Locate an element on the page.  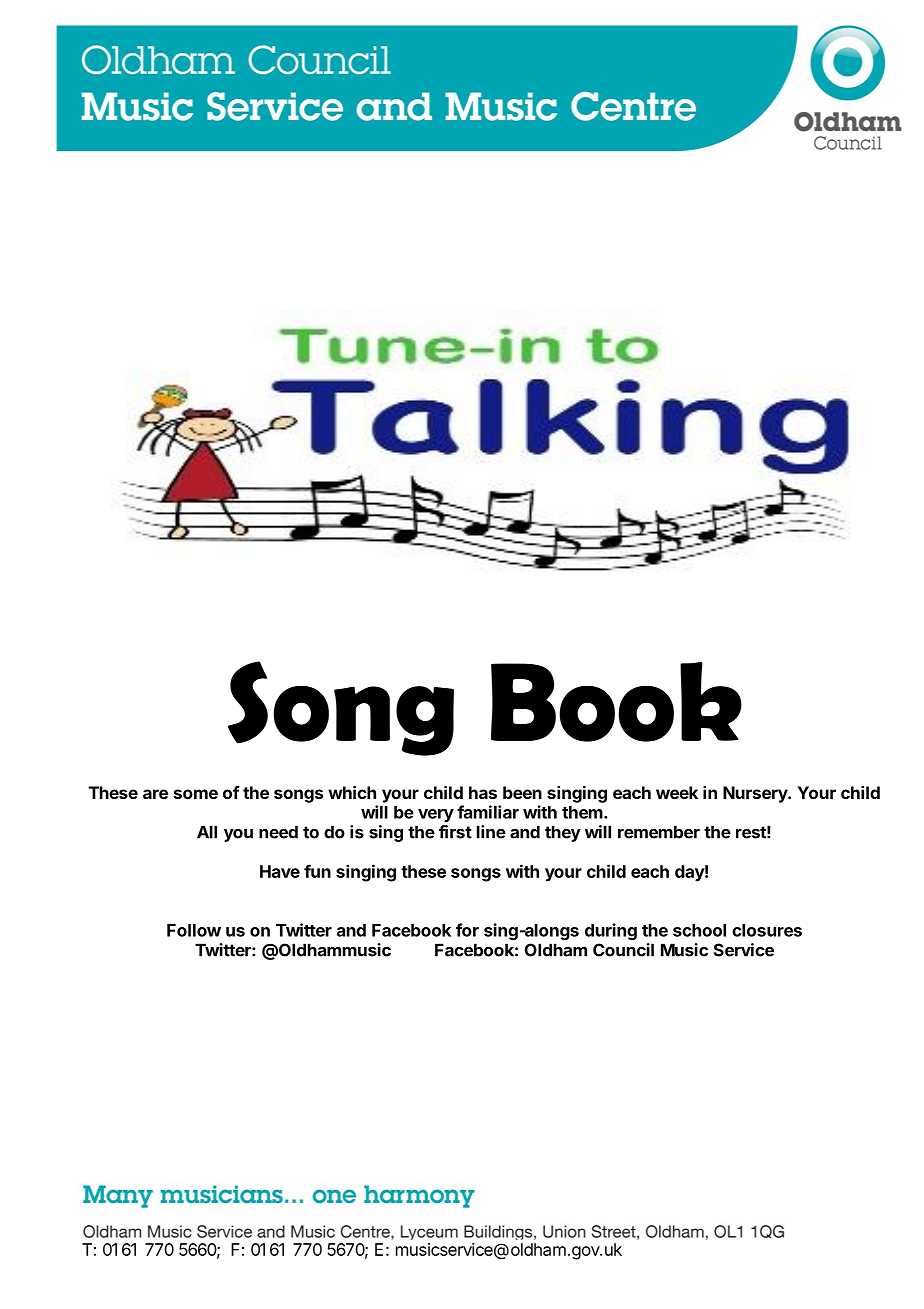
Follow is located at coordinates (194, 930).
